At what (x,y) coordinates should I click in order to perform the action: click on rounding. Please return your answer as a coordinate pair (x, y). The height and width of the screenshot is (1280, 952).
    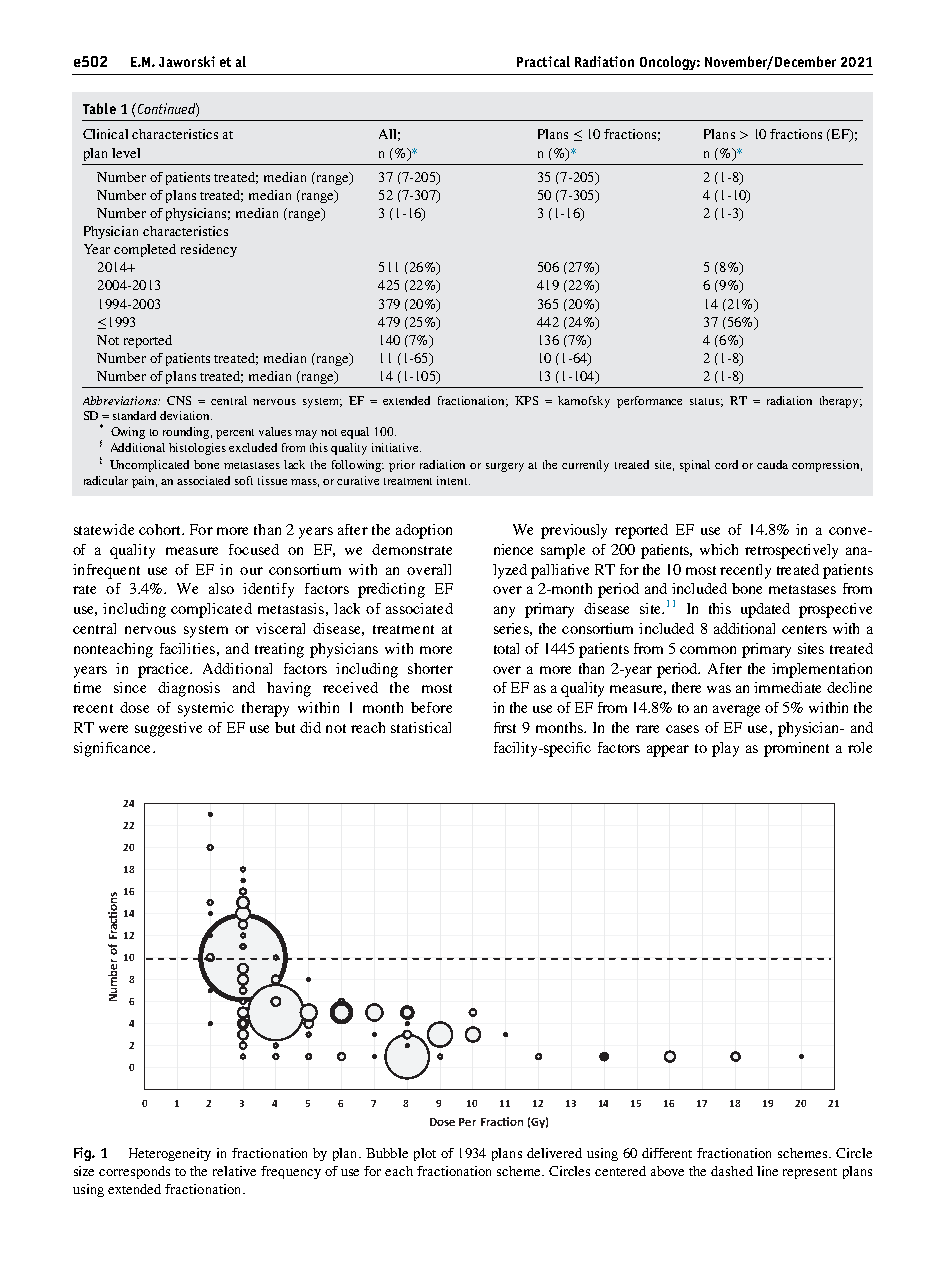
    Looking at the image, I should click on (187, 433).
